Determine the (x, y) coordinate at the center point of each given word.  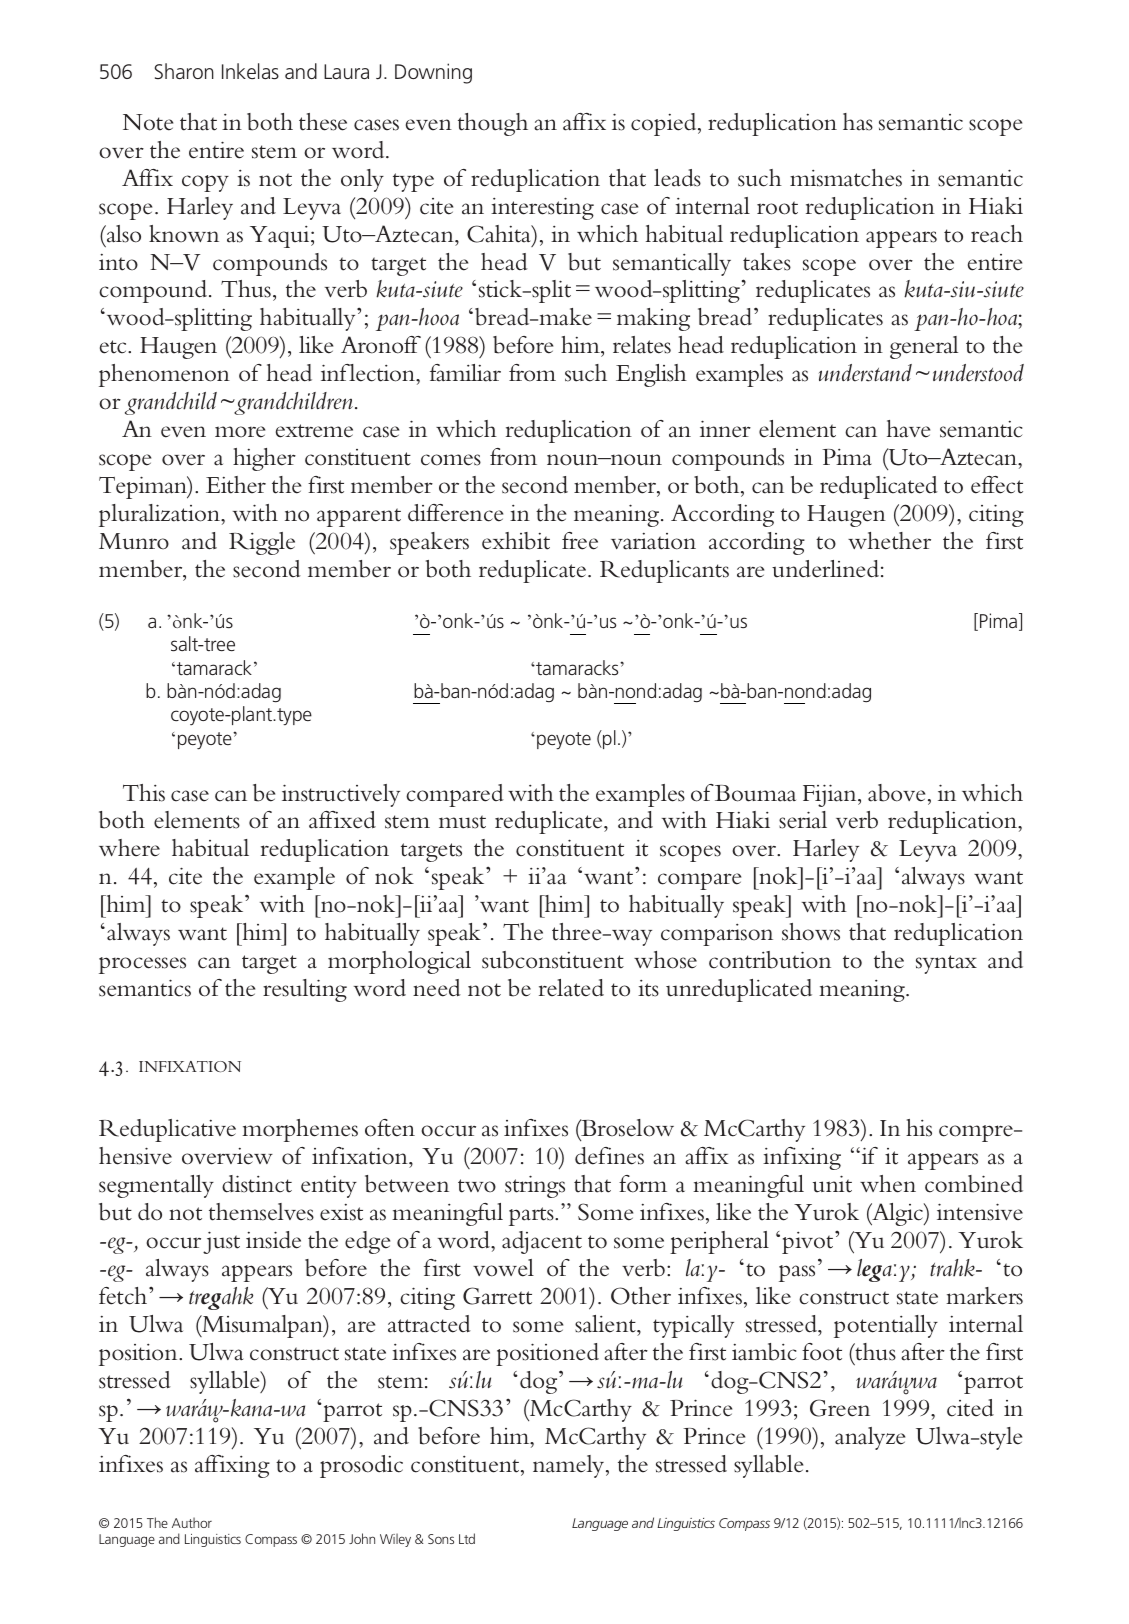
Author (192, 1522)
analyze (870, 1438)
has (858, 122)
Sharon (184, 71)
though (493, 124)
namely (570, 1466)
